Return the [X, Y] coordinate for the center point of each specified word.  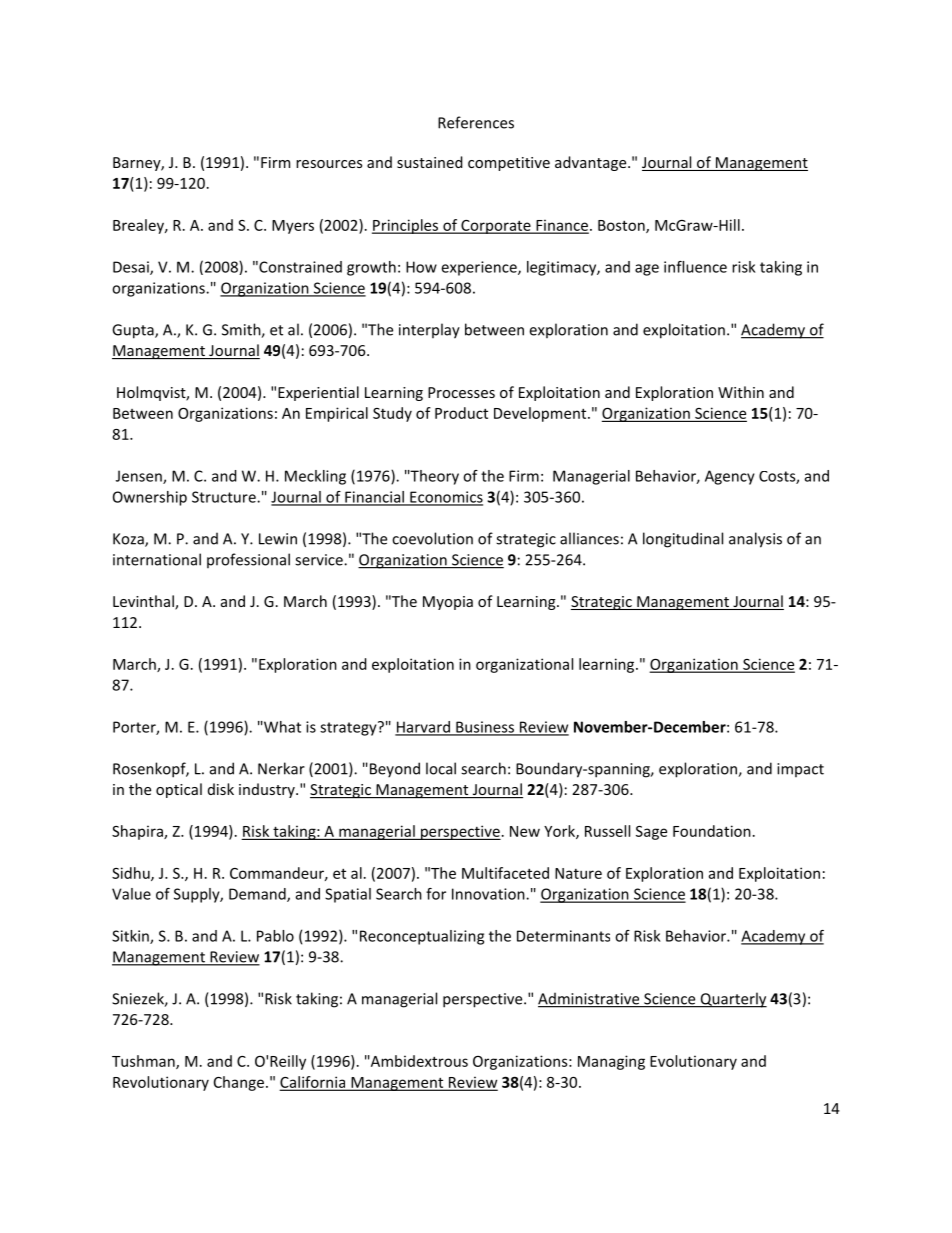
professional [248, 560]
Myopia [448, 603]
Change [239, 1083]
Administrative [590, 999]
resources [329, 164]
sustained [430, 162]
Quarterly [732, 1000]
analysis [755, 540]
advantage [592, 163]
